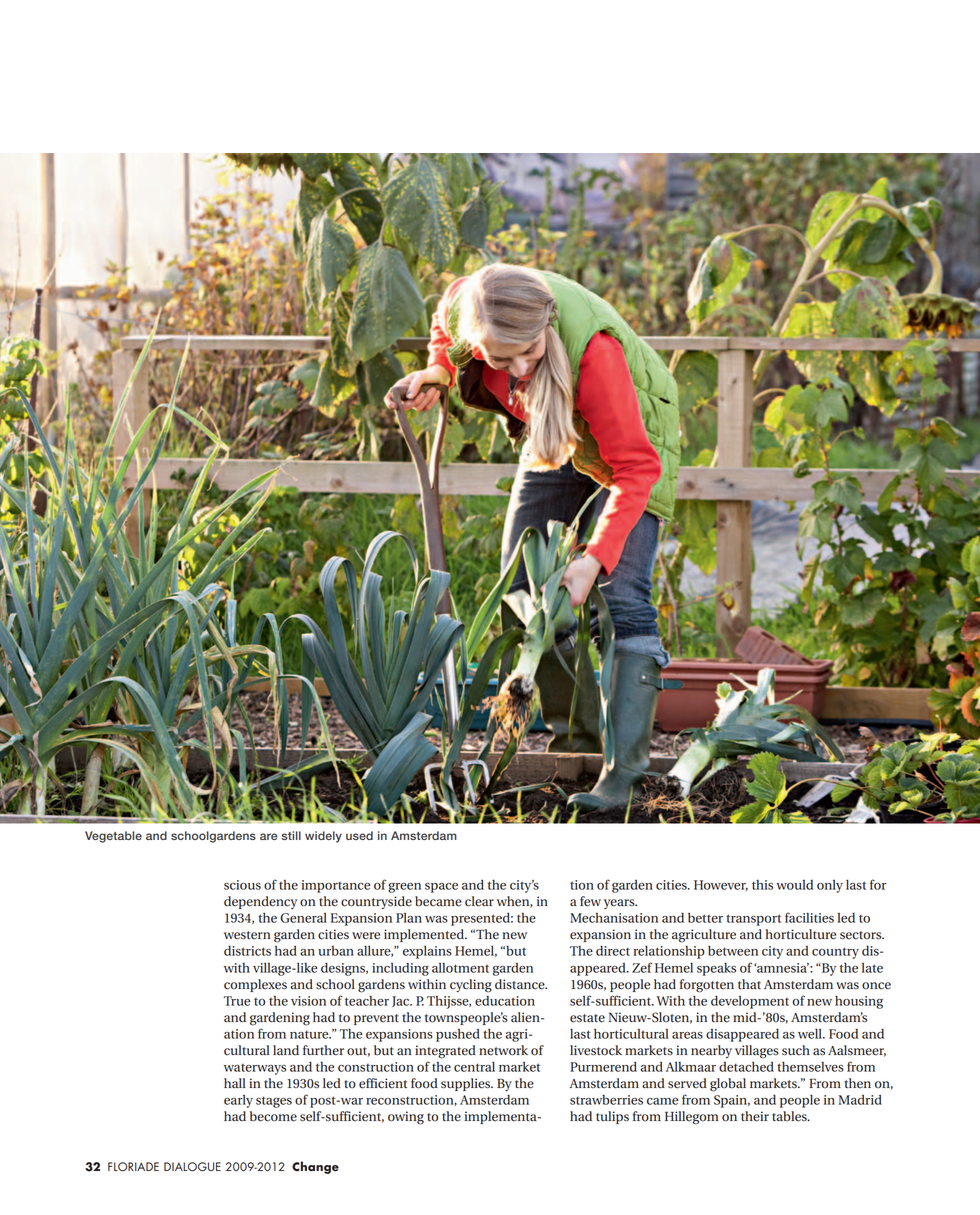 The width and height of the document is (980, 1215). I want to click on global, so click(728, 1085).
